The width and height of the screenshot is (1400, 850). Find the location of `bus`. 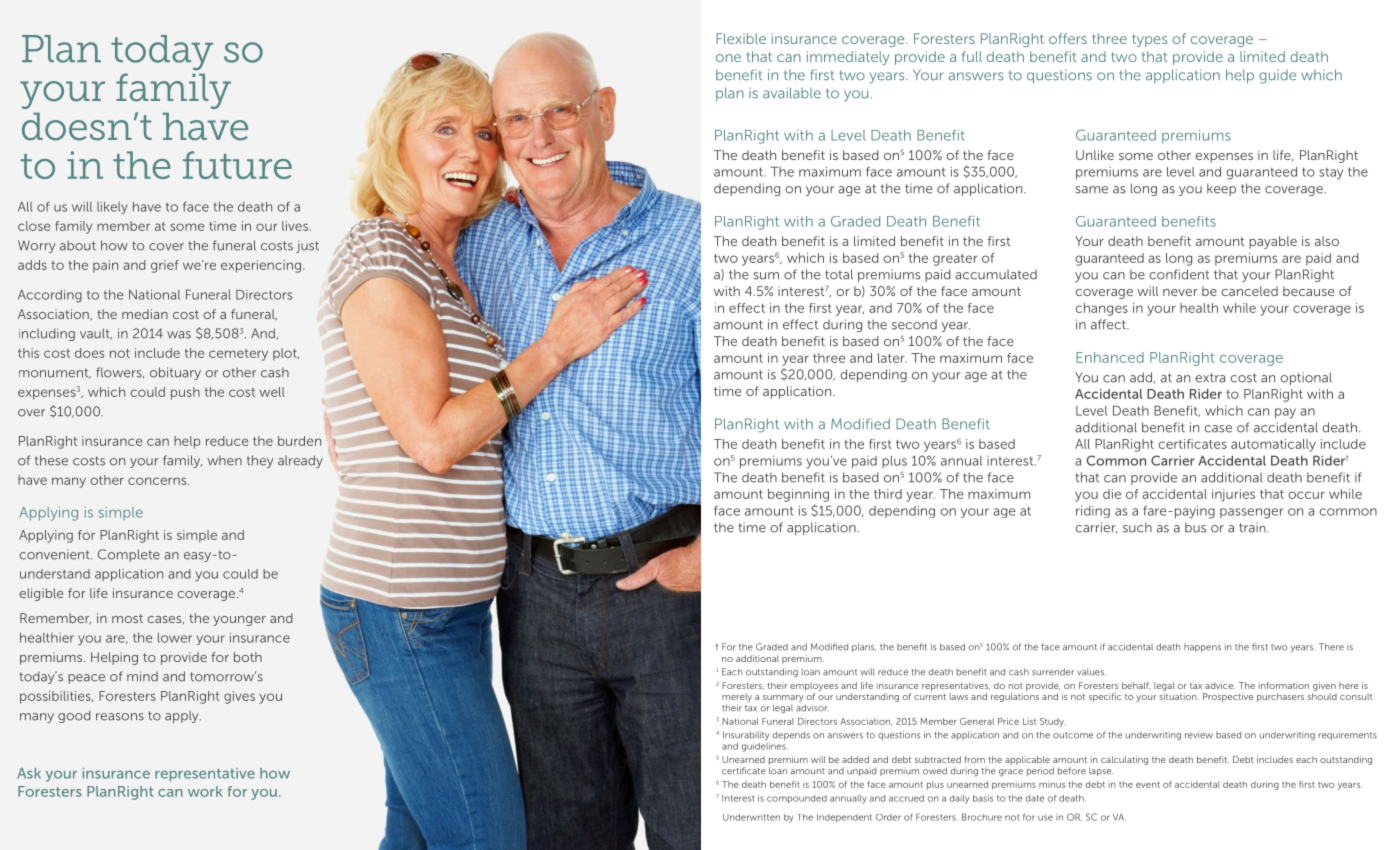

bus is located at coordinates (1195, 527).
